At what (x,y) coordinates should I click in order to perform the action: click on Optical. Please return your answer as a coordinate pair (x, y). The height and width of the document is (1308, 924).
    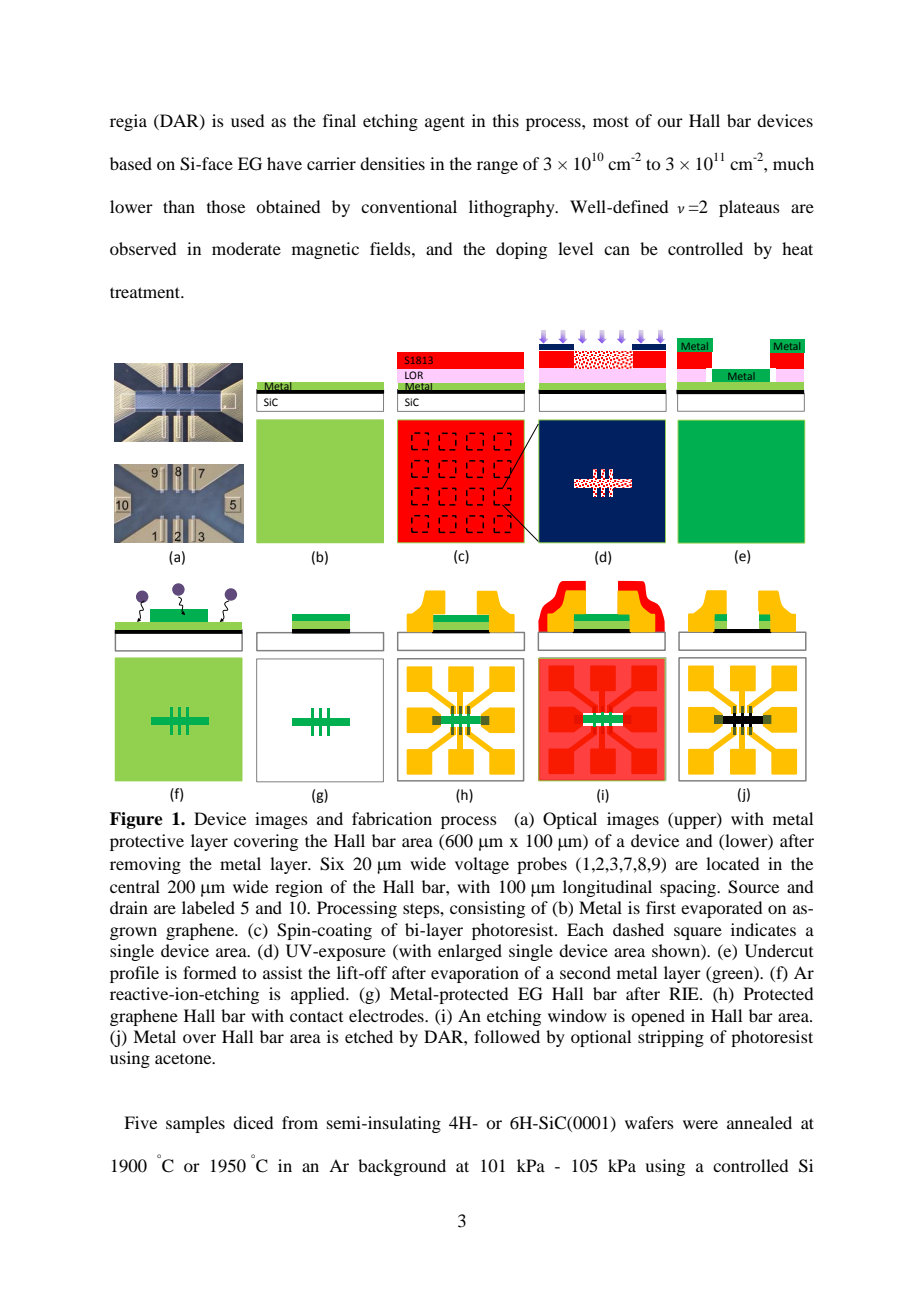
    Looking at the image, I should click on (570, 820).
